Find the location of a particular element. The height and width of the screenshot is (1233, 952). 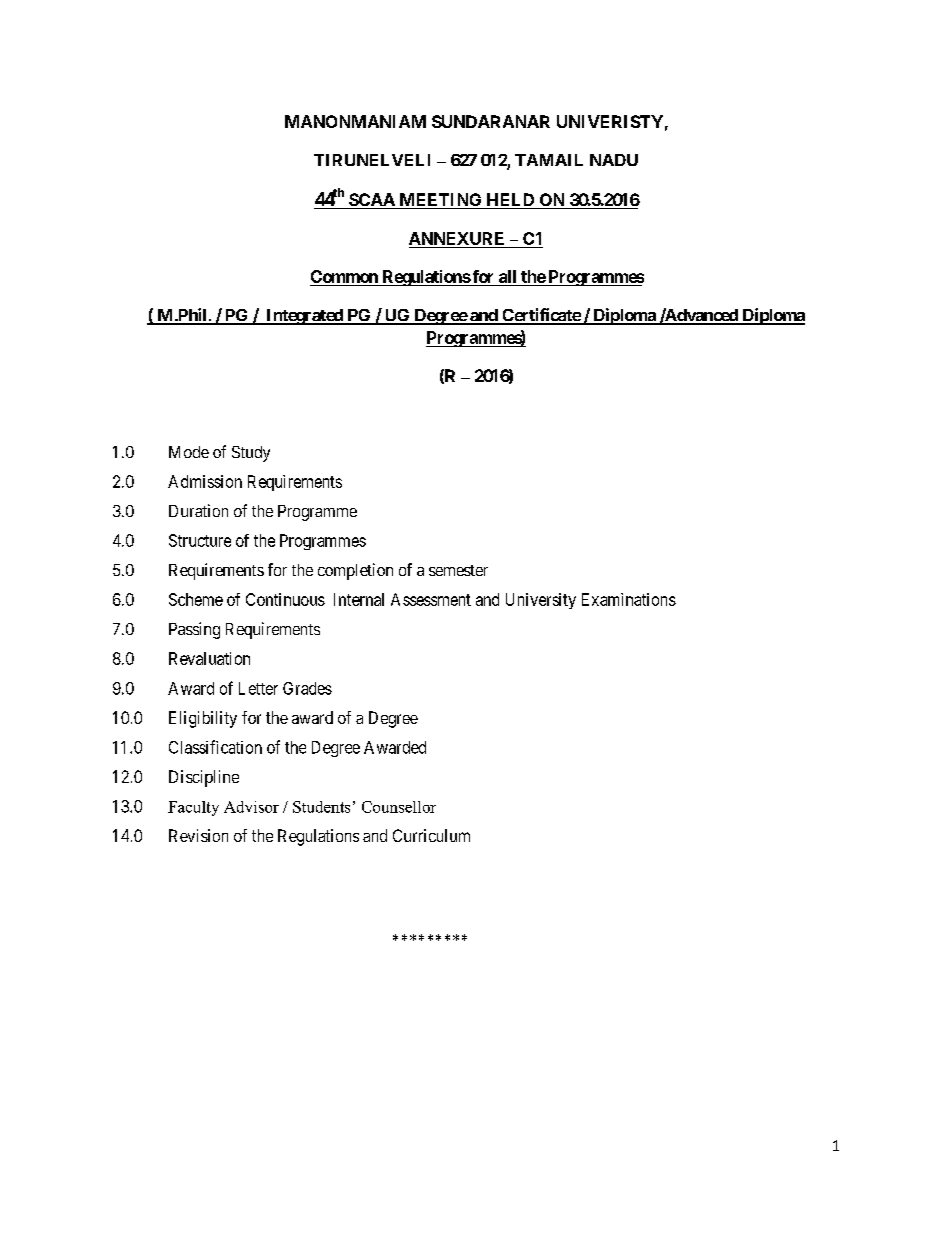

MEETING is located at coordinates (440, 201).
